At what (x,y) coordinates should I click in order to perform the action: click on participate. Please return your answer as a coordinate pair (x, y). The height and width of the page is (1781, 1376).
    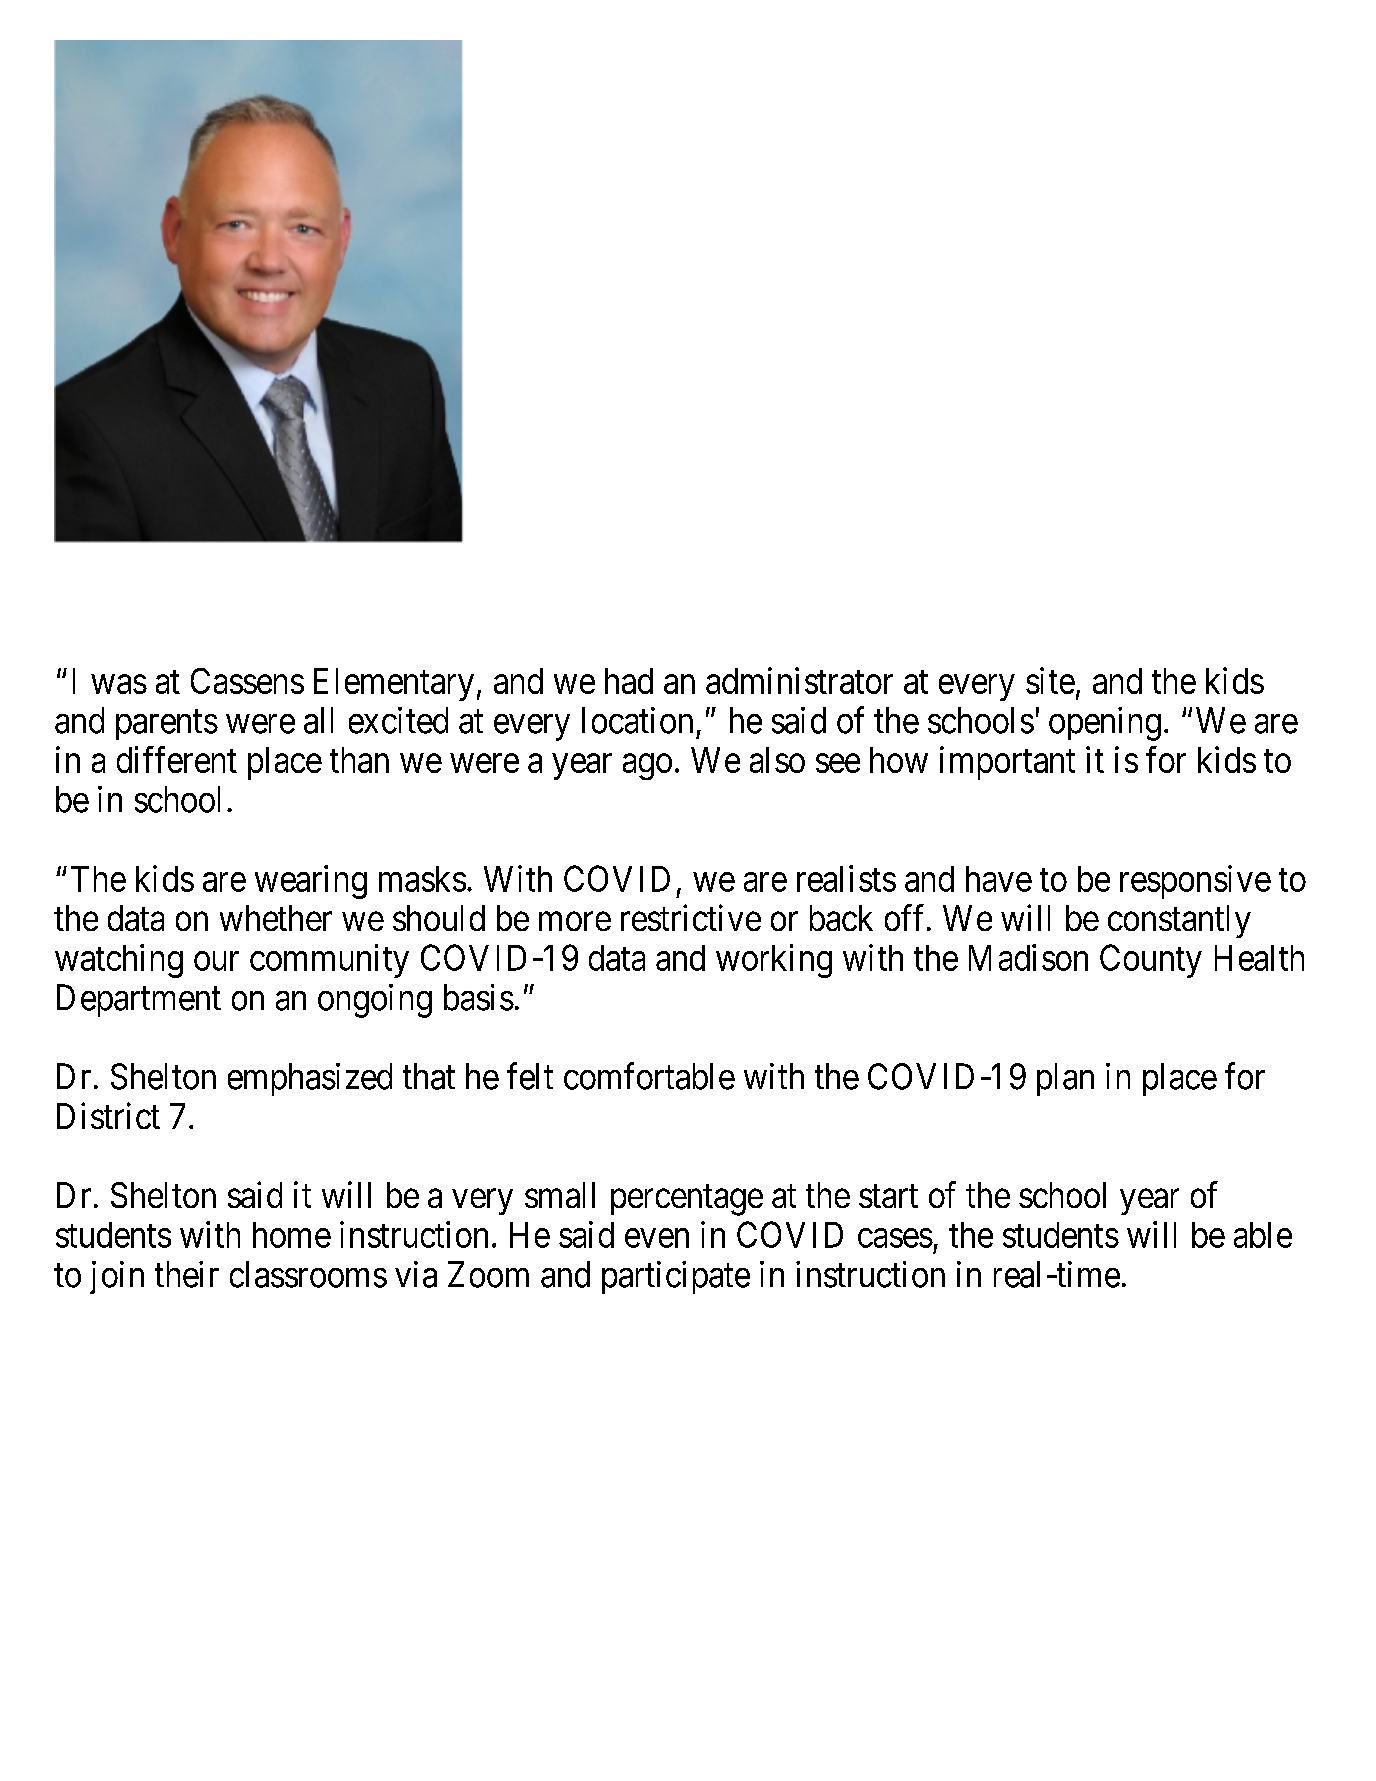
    Looking at the image, I should click on (676, 1277).
